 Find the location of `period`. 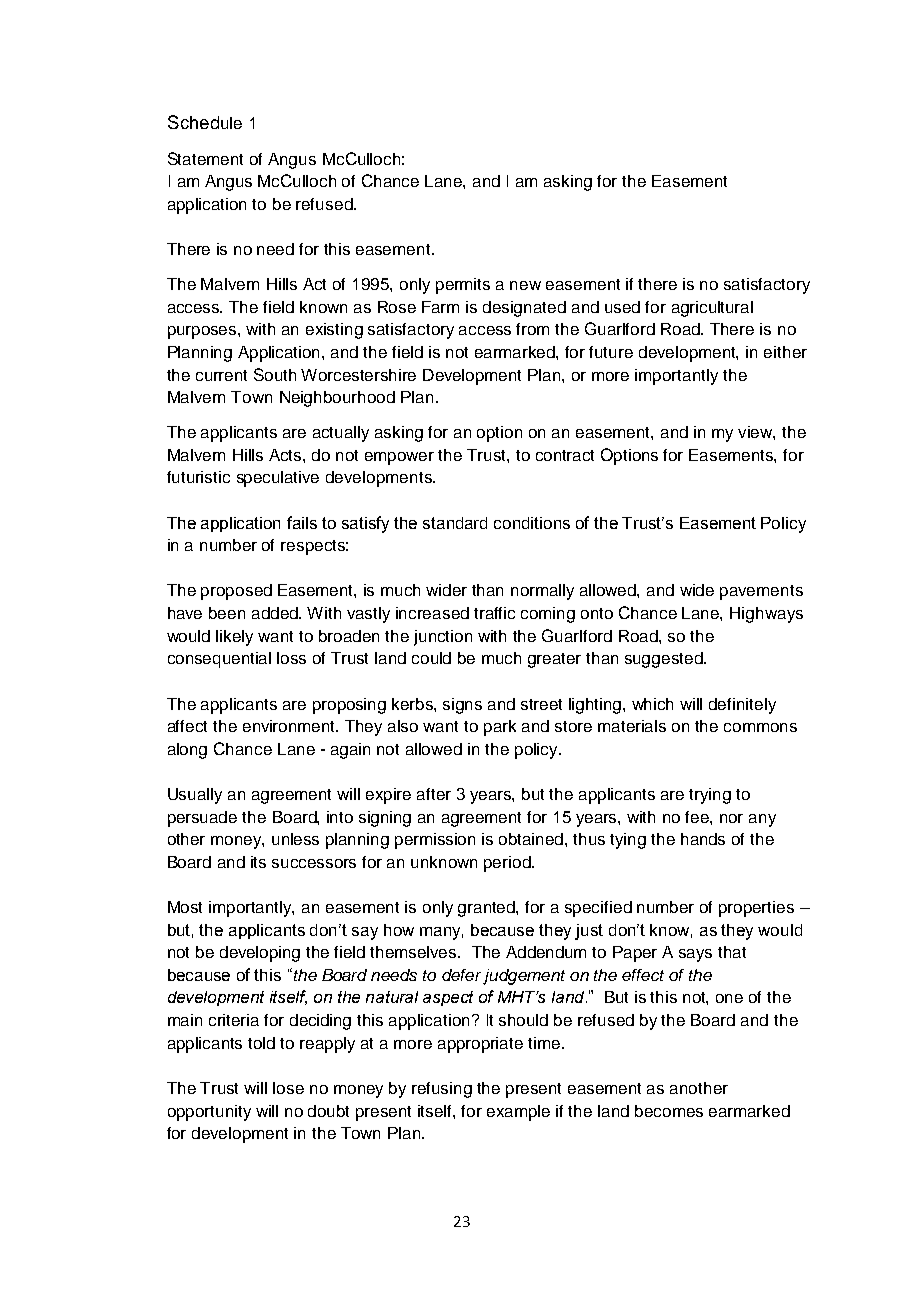

period is located at coordinates (508, 864).
